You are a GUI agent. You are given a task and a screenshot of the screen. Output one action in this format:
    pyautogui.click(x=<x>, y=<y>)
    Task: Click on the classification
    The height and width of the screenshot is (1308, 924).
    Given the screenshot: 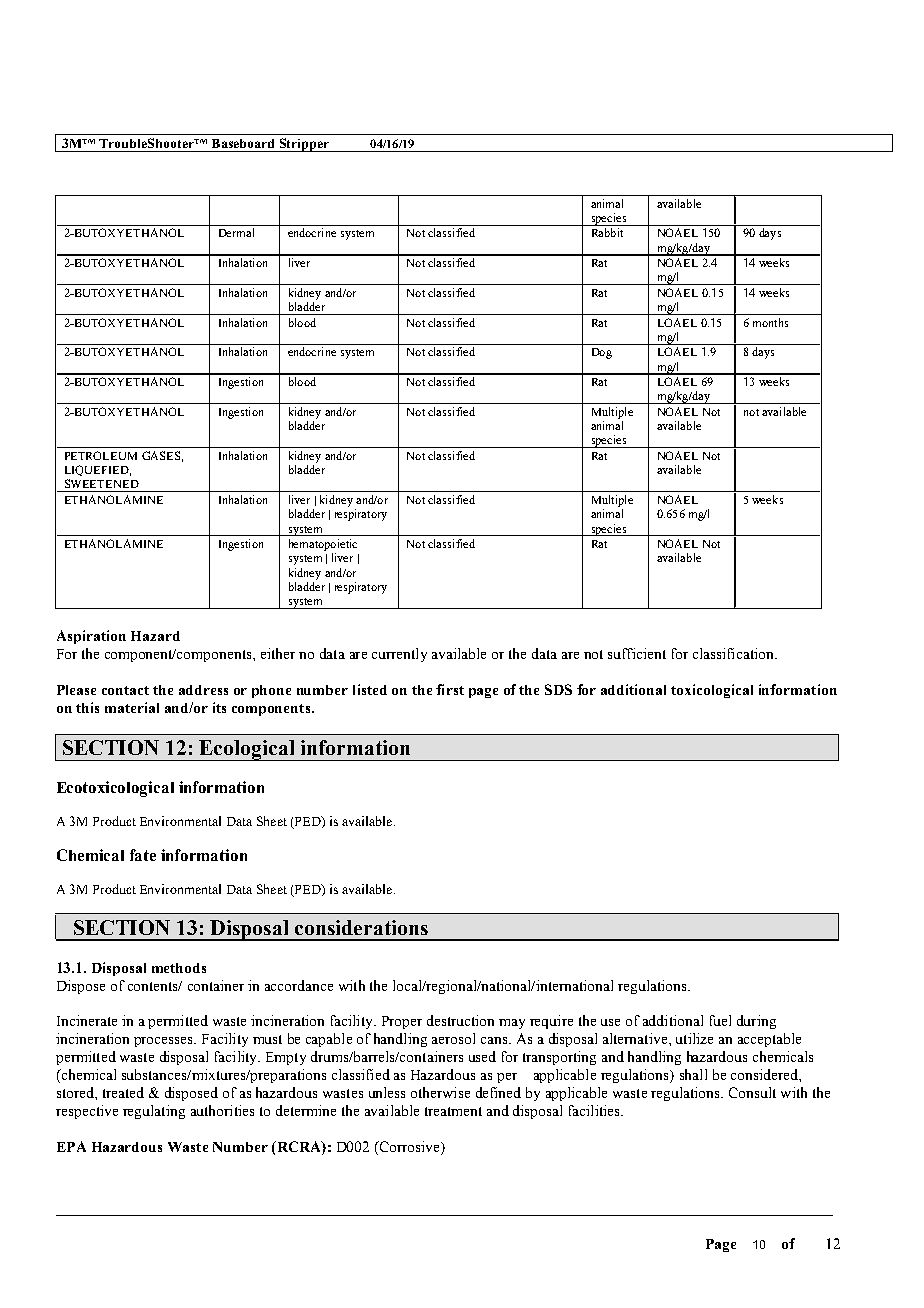 What is the action you would take?
    pyautogui.click(x=734, y=653)
